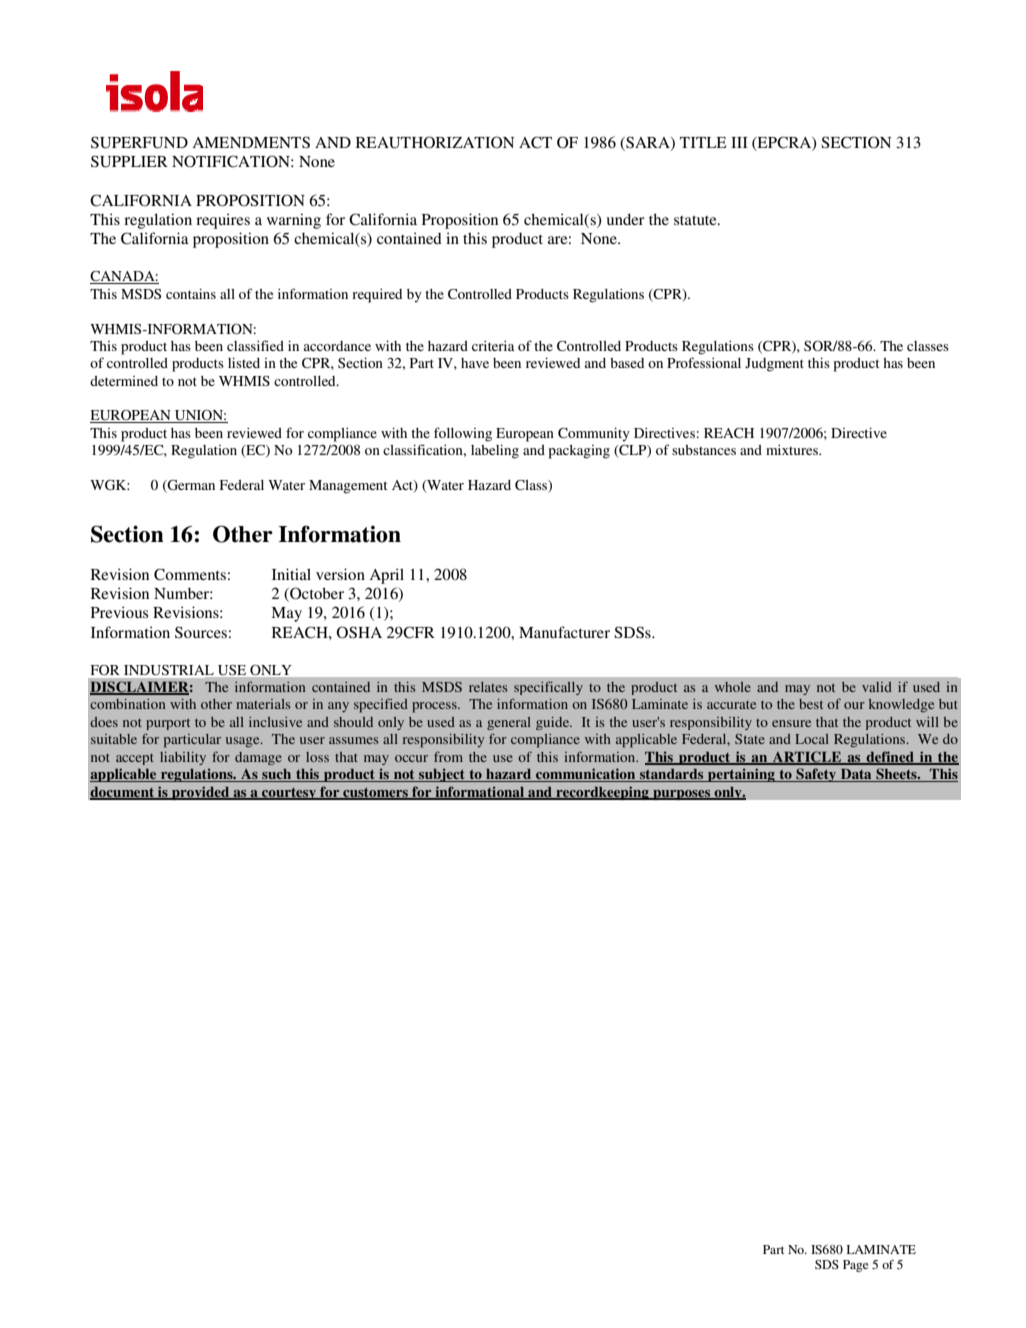 The image size is (1026, 1328). What do you see at coordinates (251, 142) in the document?
I see `AMENDMENTS` at bounding box center [251, 142].
